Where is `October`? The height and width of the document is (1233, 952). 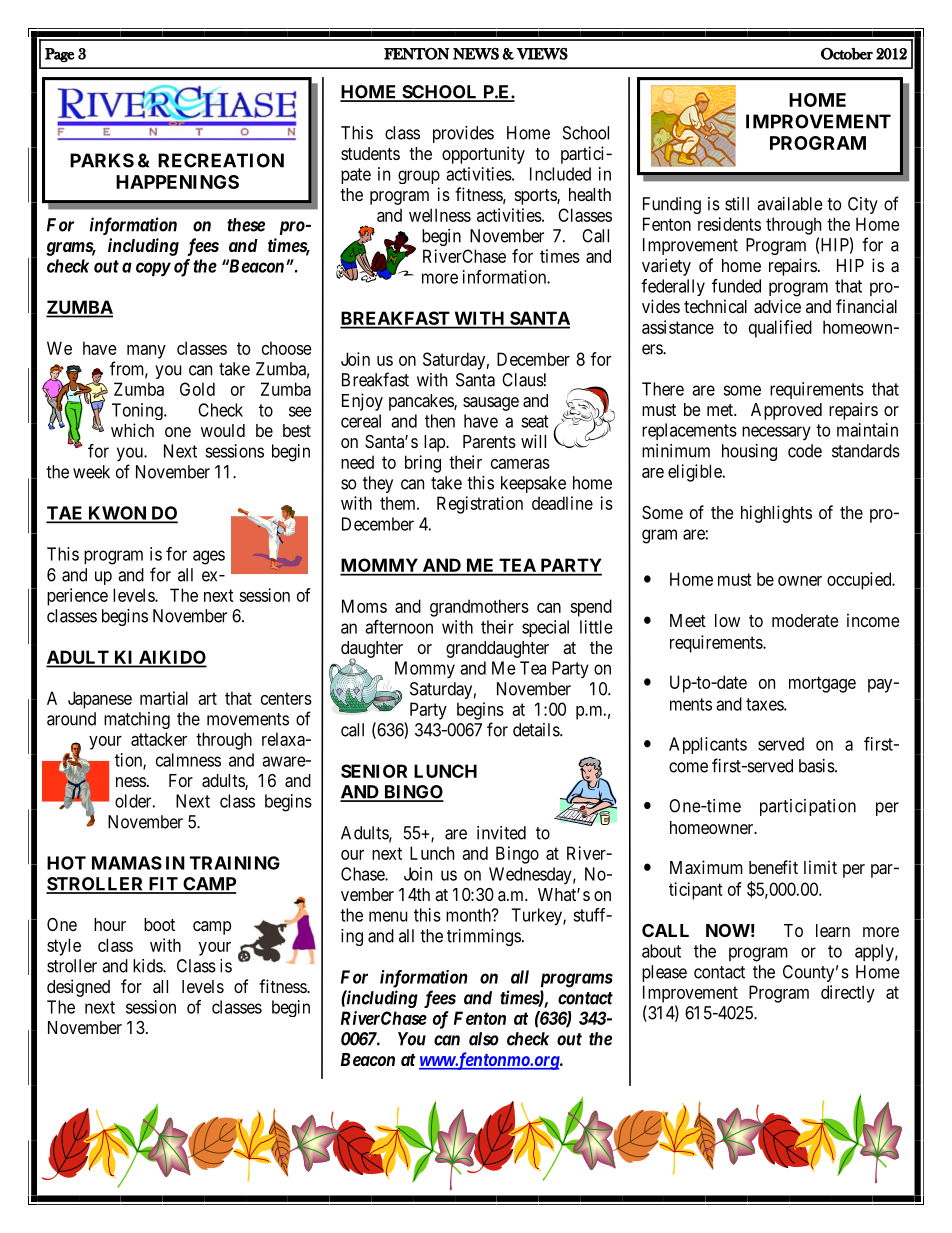
October is located at coordinates (847, 54).
